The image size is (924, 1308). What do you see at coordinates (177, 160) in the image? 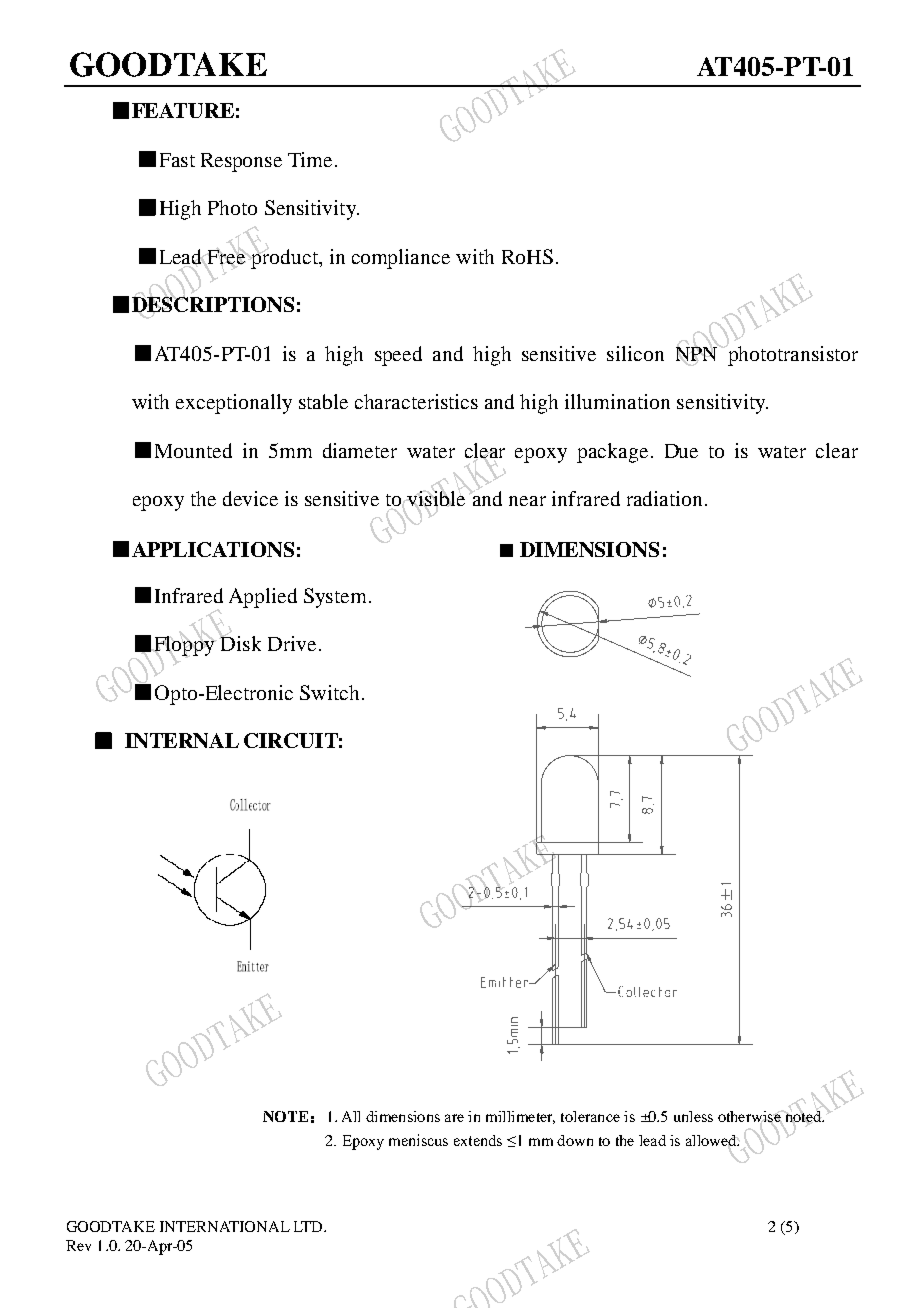
I see `Fast` at bounding box center [177, 160].
